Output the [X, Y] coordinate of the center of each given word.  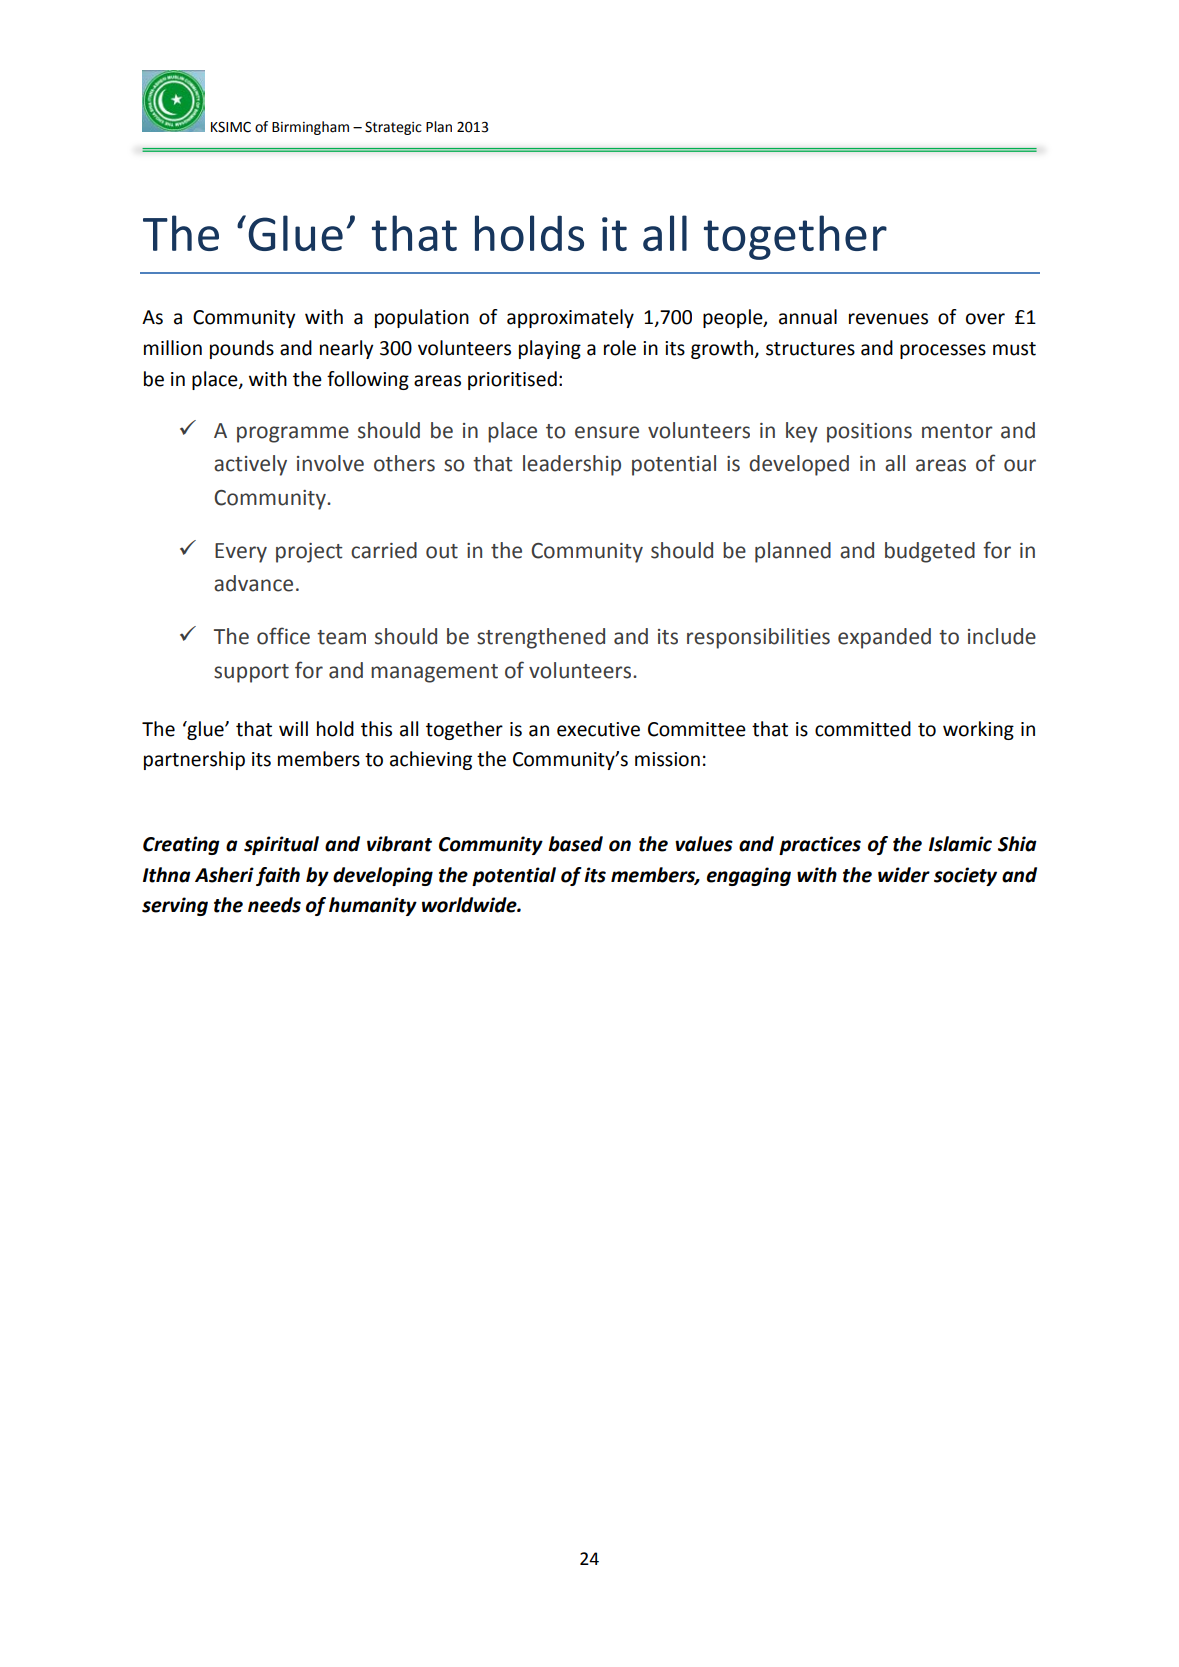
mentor [957, 431]
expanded [884, 638]
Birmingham [310, 128]
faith [278, 876]
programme [293, 434]
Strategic [393, 128]
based [575, 844]
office [283, 636]
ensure [607, 432]
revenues [888, 319]
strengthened [541, 638]
